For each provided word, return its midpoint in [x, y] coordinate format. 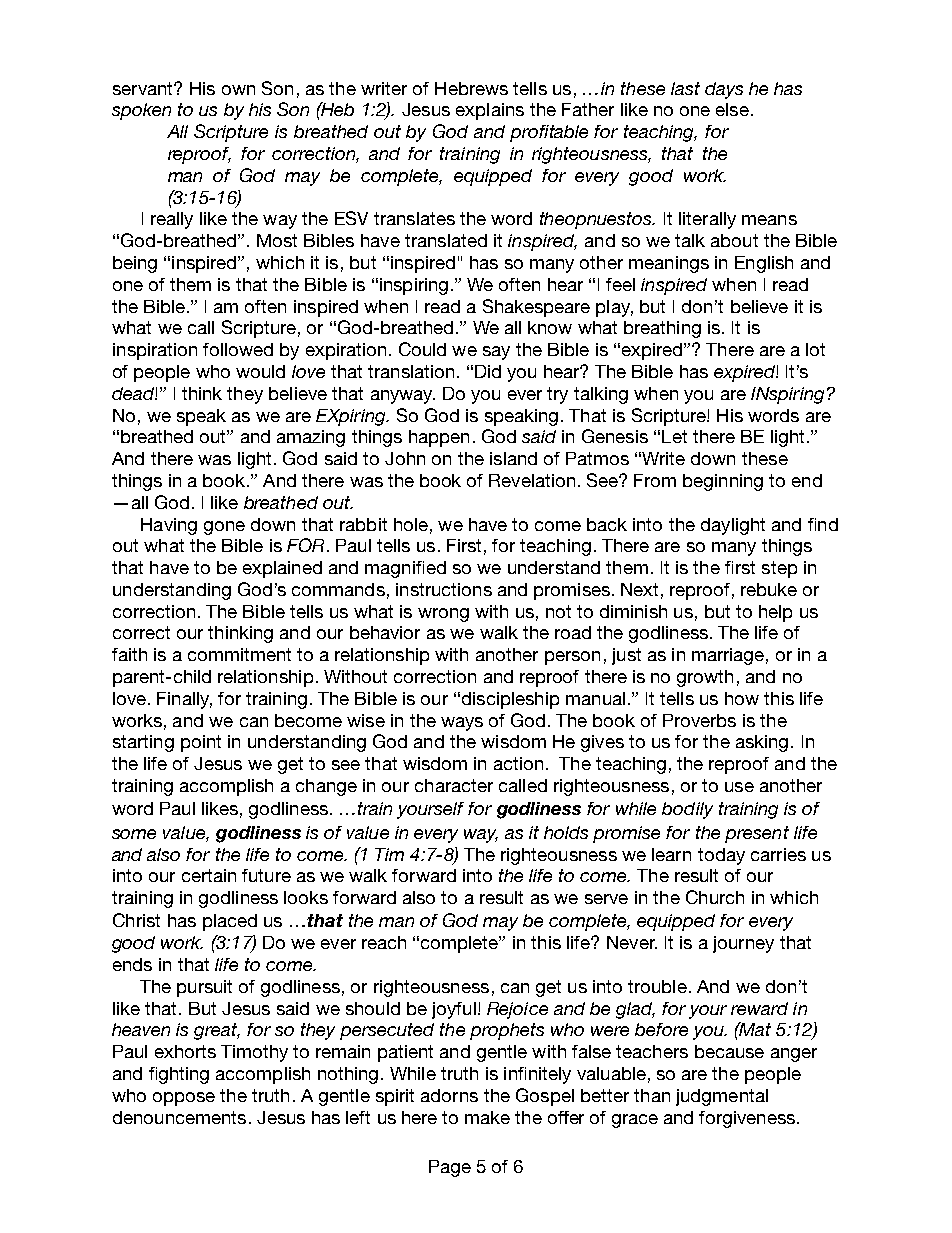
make [487, 1117]
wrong [443, 615]
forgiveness [747, 1119]
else [732, 109]
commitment [239, 654]
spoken [141, 111]
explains [490, 111]
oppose [184, 1099]
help [775, 613]
